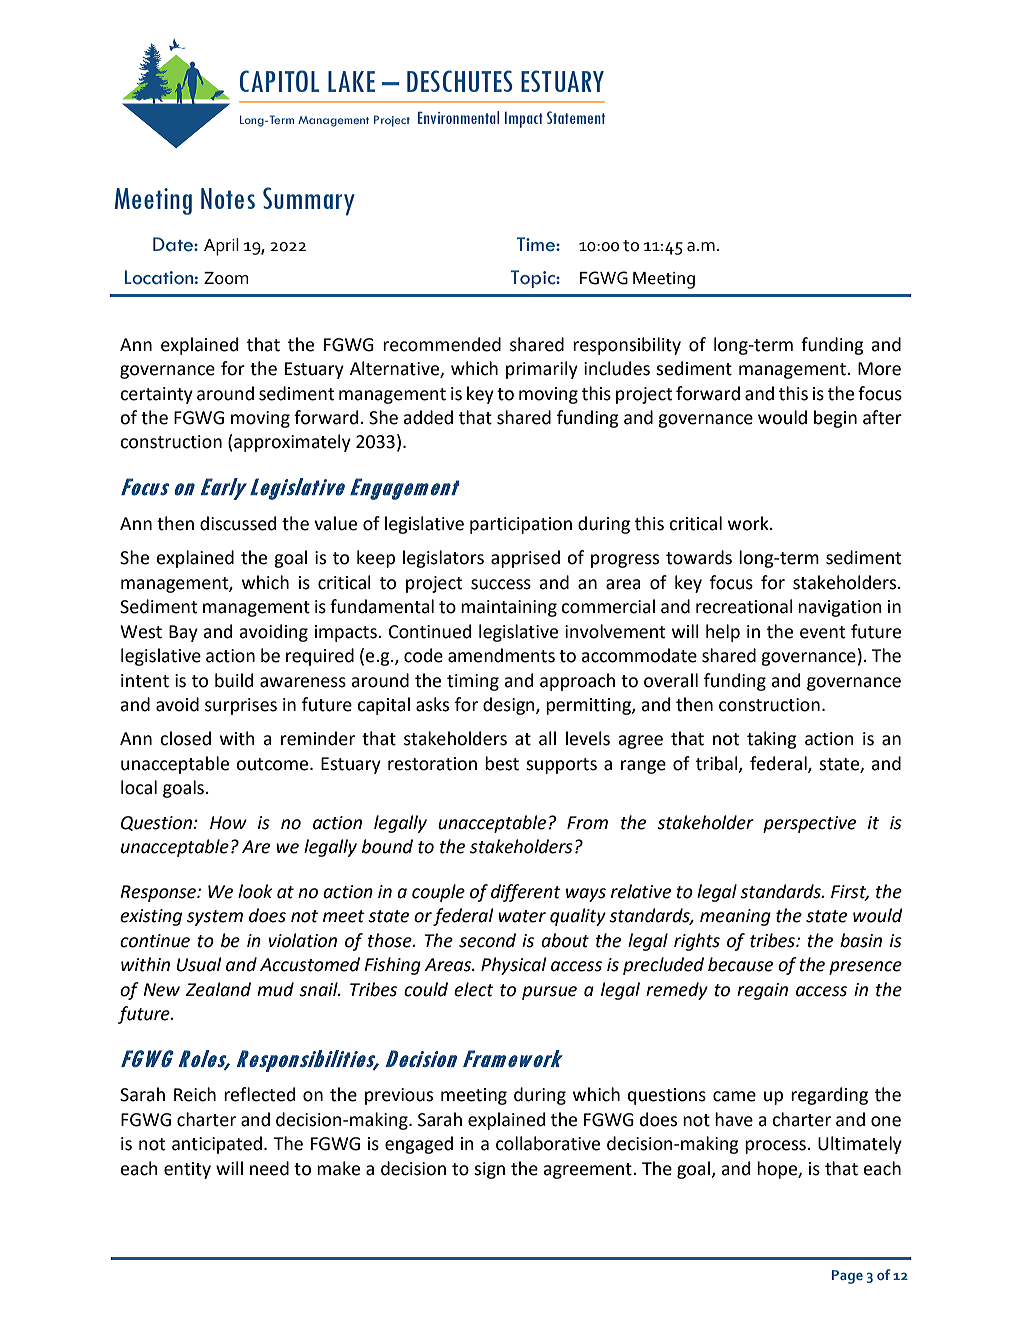  I want to click on Usual, so click(198, 964).
